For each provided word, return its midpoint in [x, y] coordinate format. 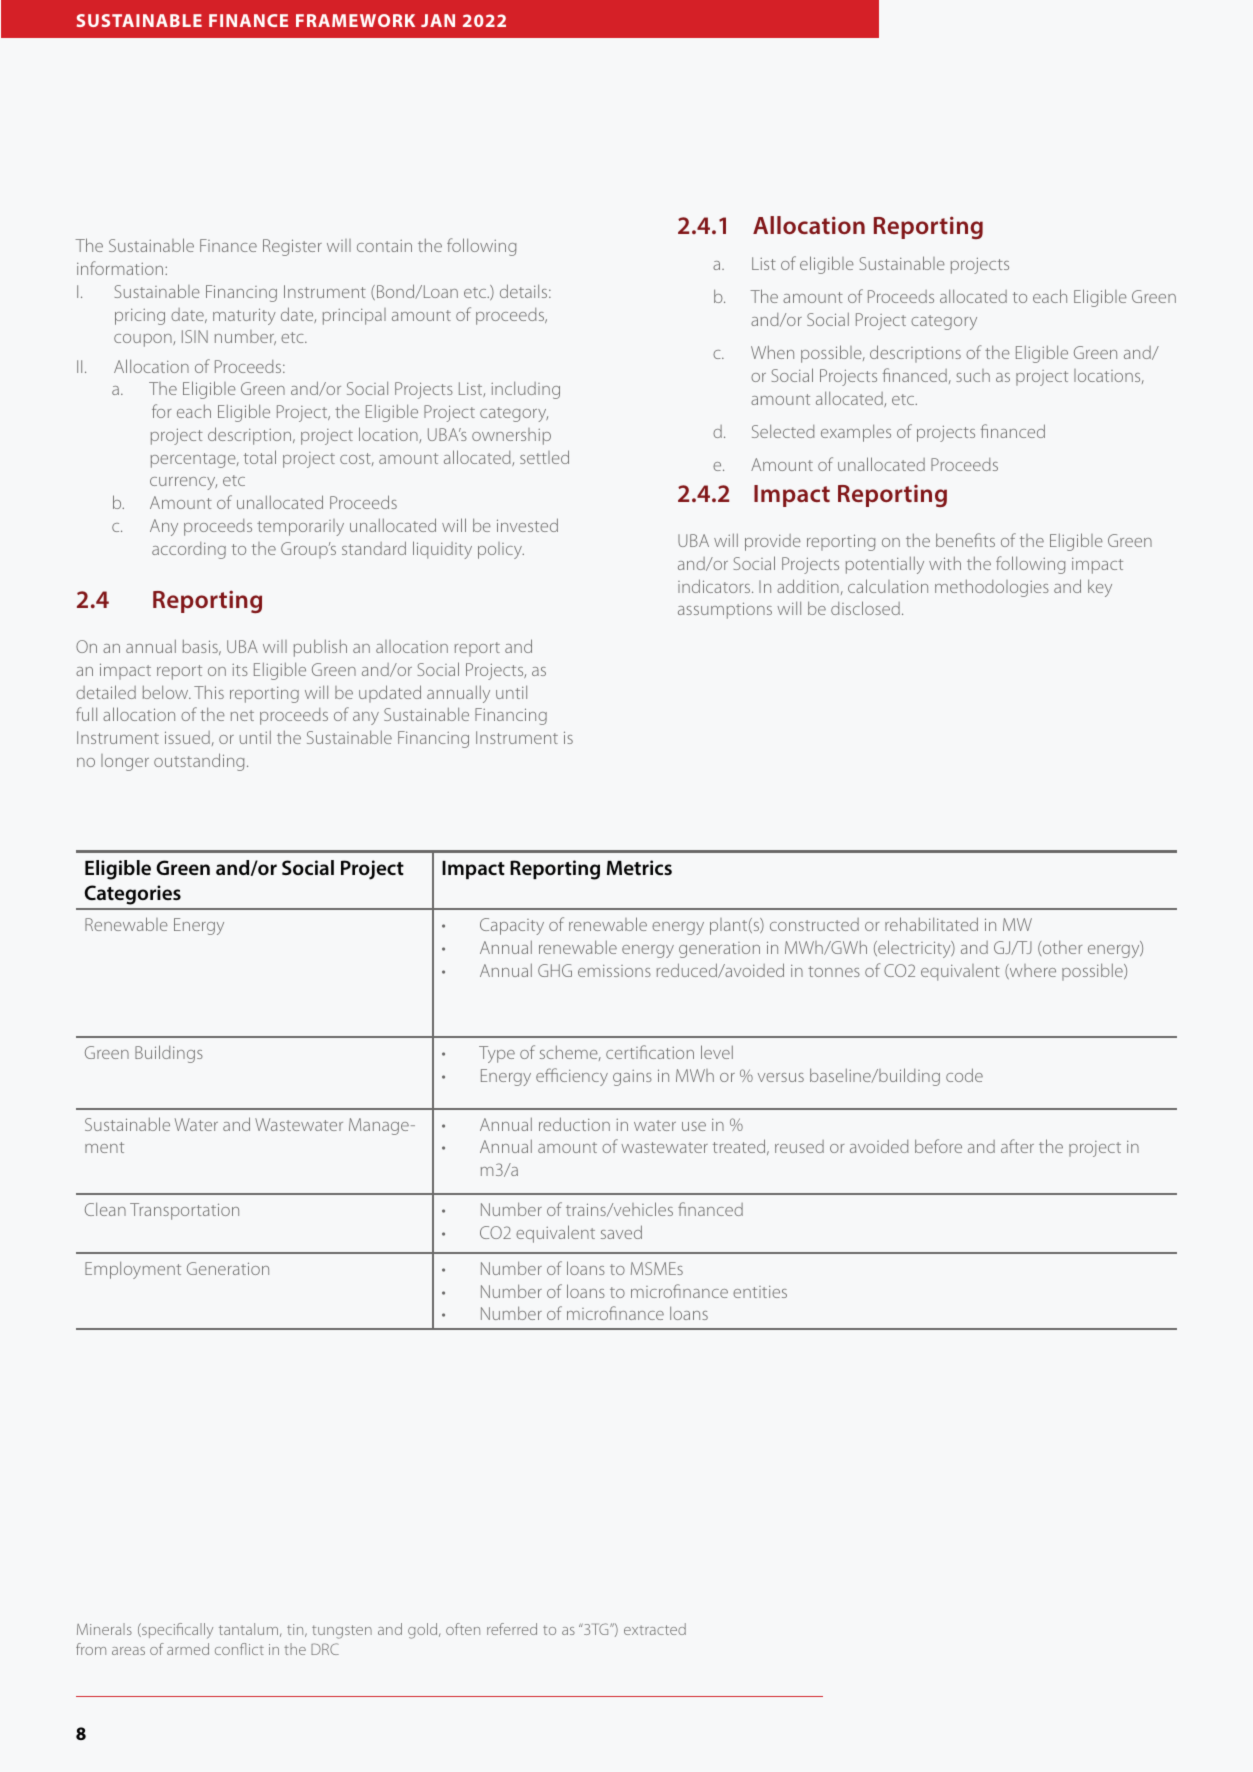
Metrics [639, 867]
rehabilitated [931, 924]
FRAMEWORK [355, 20]
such [973, 375]
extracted [655, 1629]
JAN [438, 20]
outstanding [199, 762]
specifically [176, 1631]
